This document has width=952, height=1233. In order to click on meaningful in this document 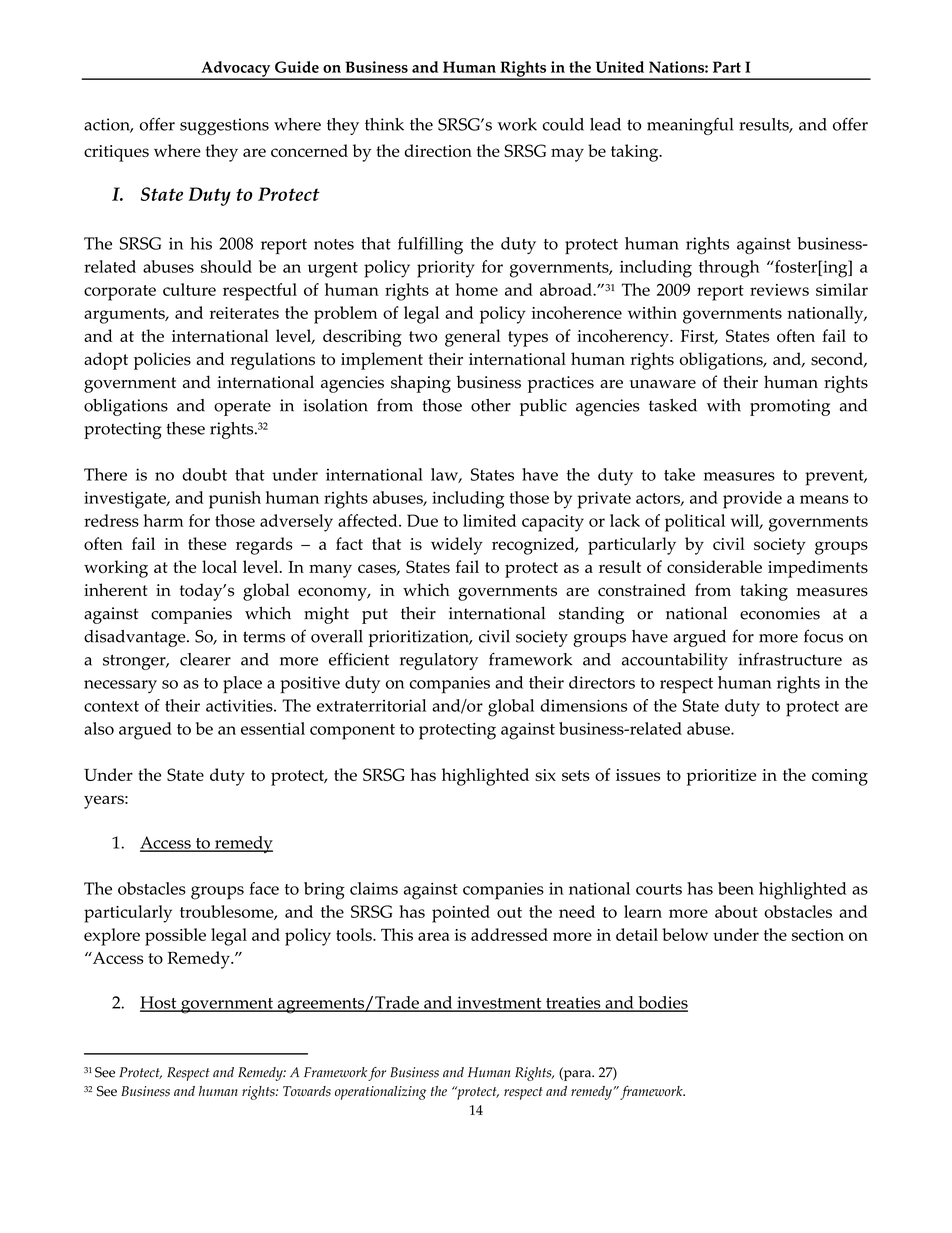, I will do `click(690, 126)`.
